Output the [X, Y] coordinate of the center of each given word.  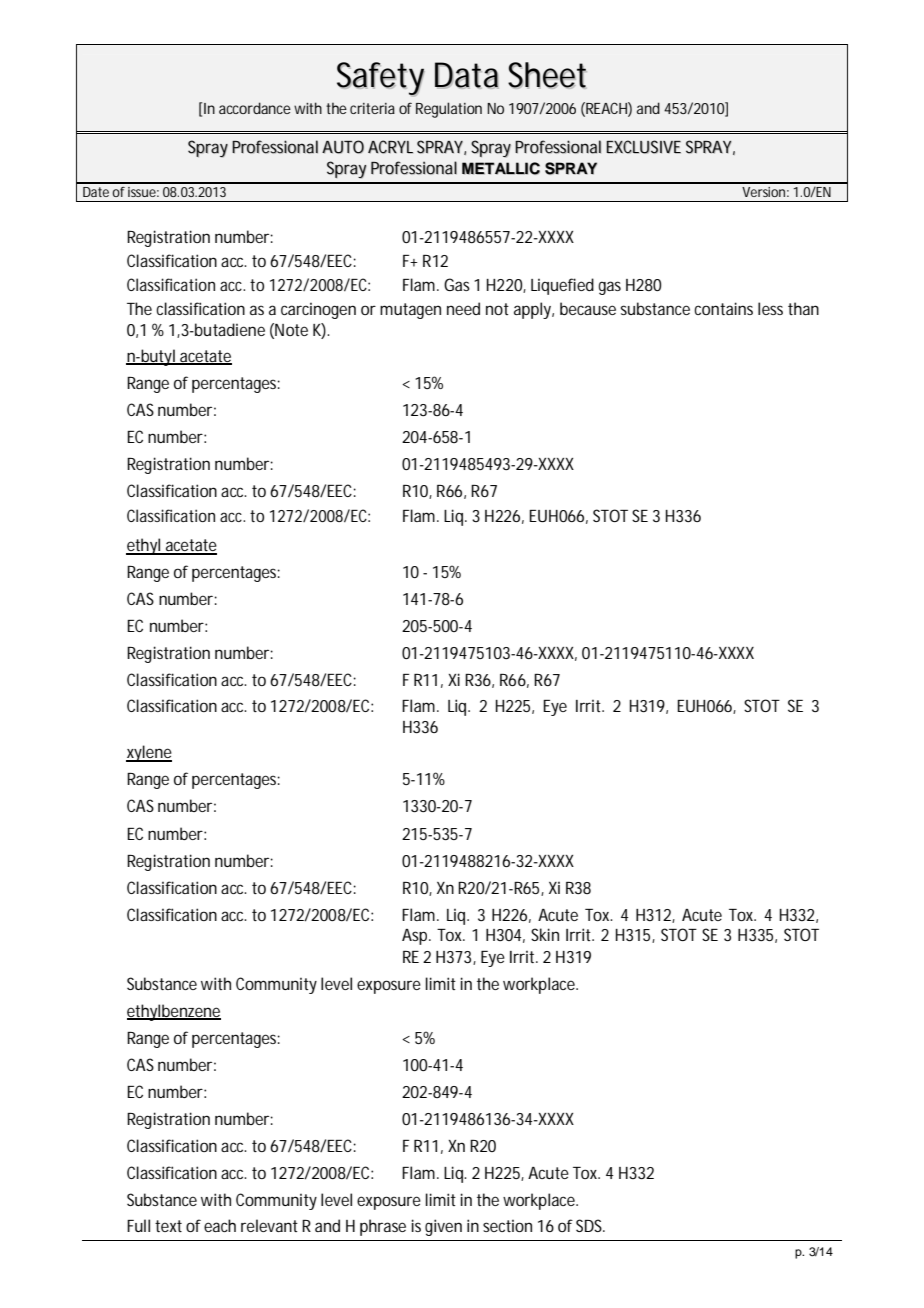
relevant [269, 1225]
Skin [545, 934]
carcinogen [318, 311]
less [770, 308]
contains [723, 308]
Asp [414, 937]
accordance [255, 108]
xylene [149, 753]
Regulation [449, 110]
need [463, 308]
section [507, 1226]
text [168, 1226]
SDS [590, 1225]
